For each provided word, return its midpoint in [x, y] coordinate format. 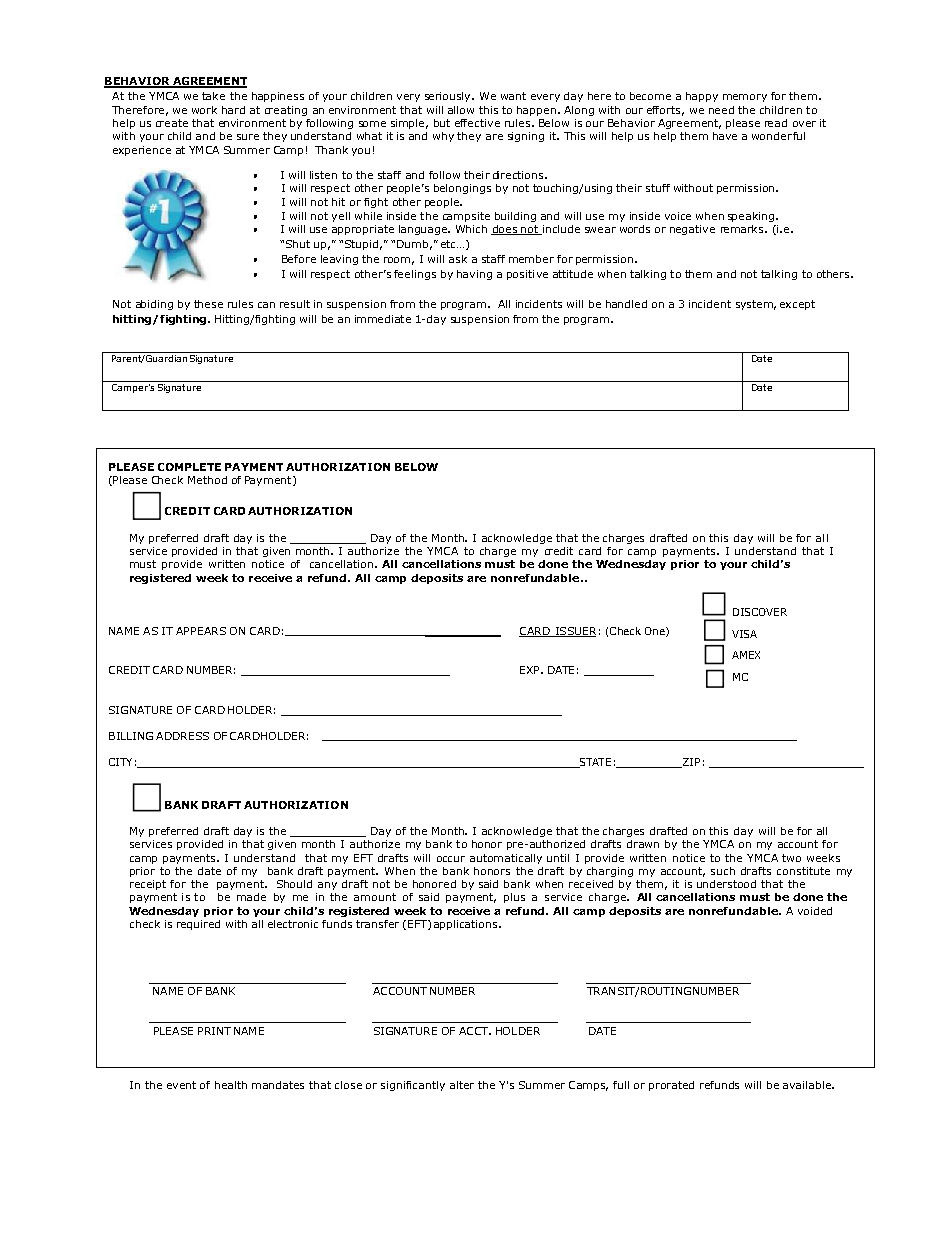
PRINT [214, 1031]
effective [477, 123]
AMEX [746, 655]
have [725, 136]
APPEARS [201, 631]
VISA [744, 634]
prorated [671, 1086]
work [204, 110]
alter [462, 1085]
